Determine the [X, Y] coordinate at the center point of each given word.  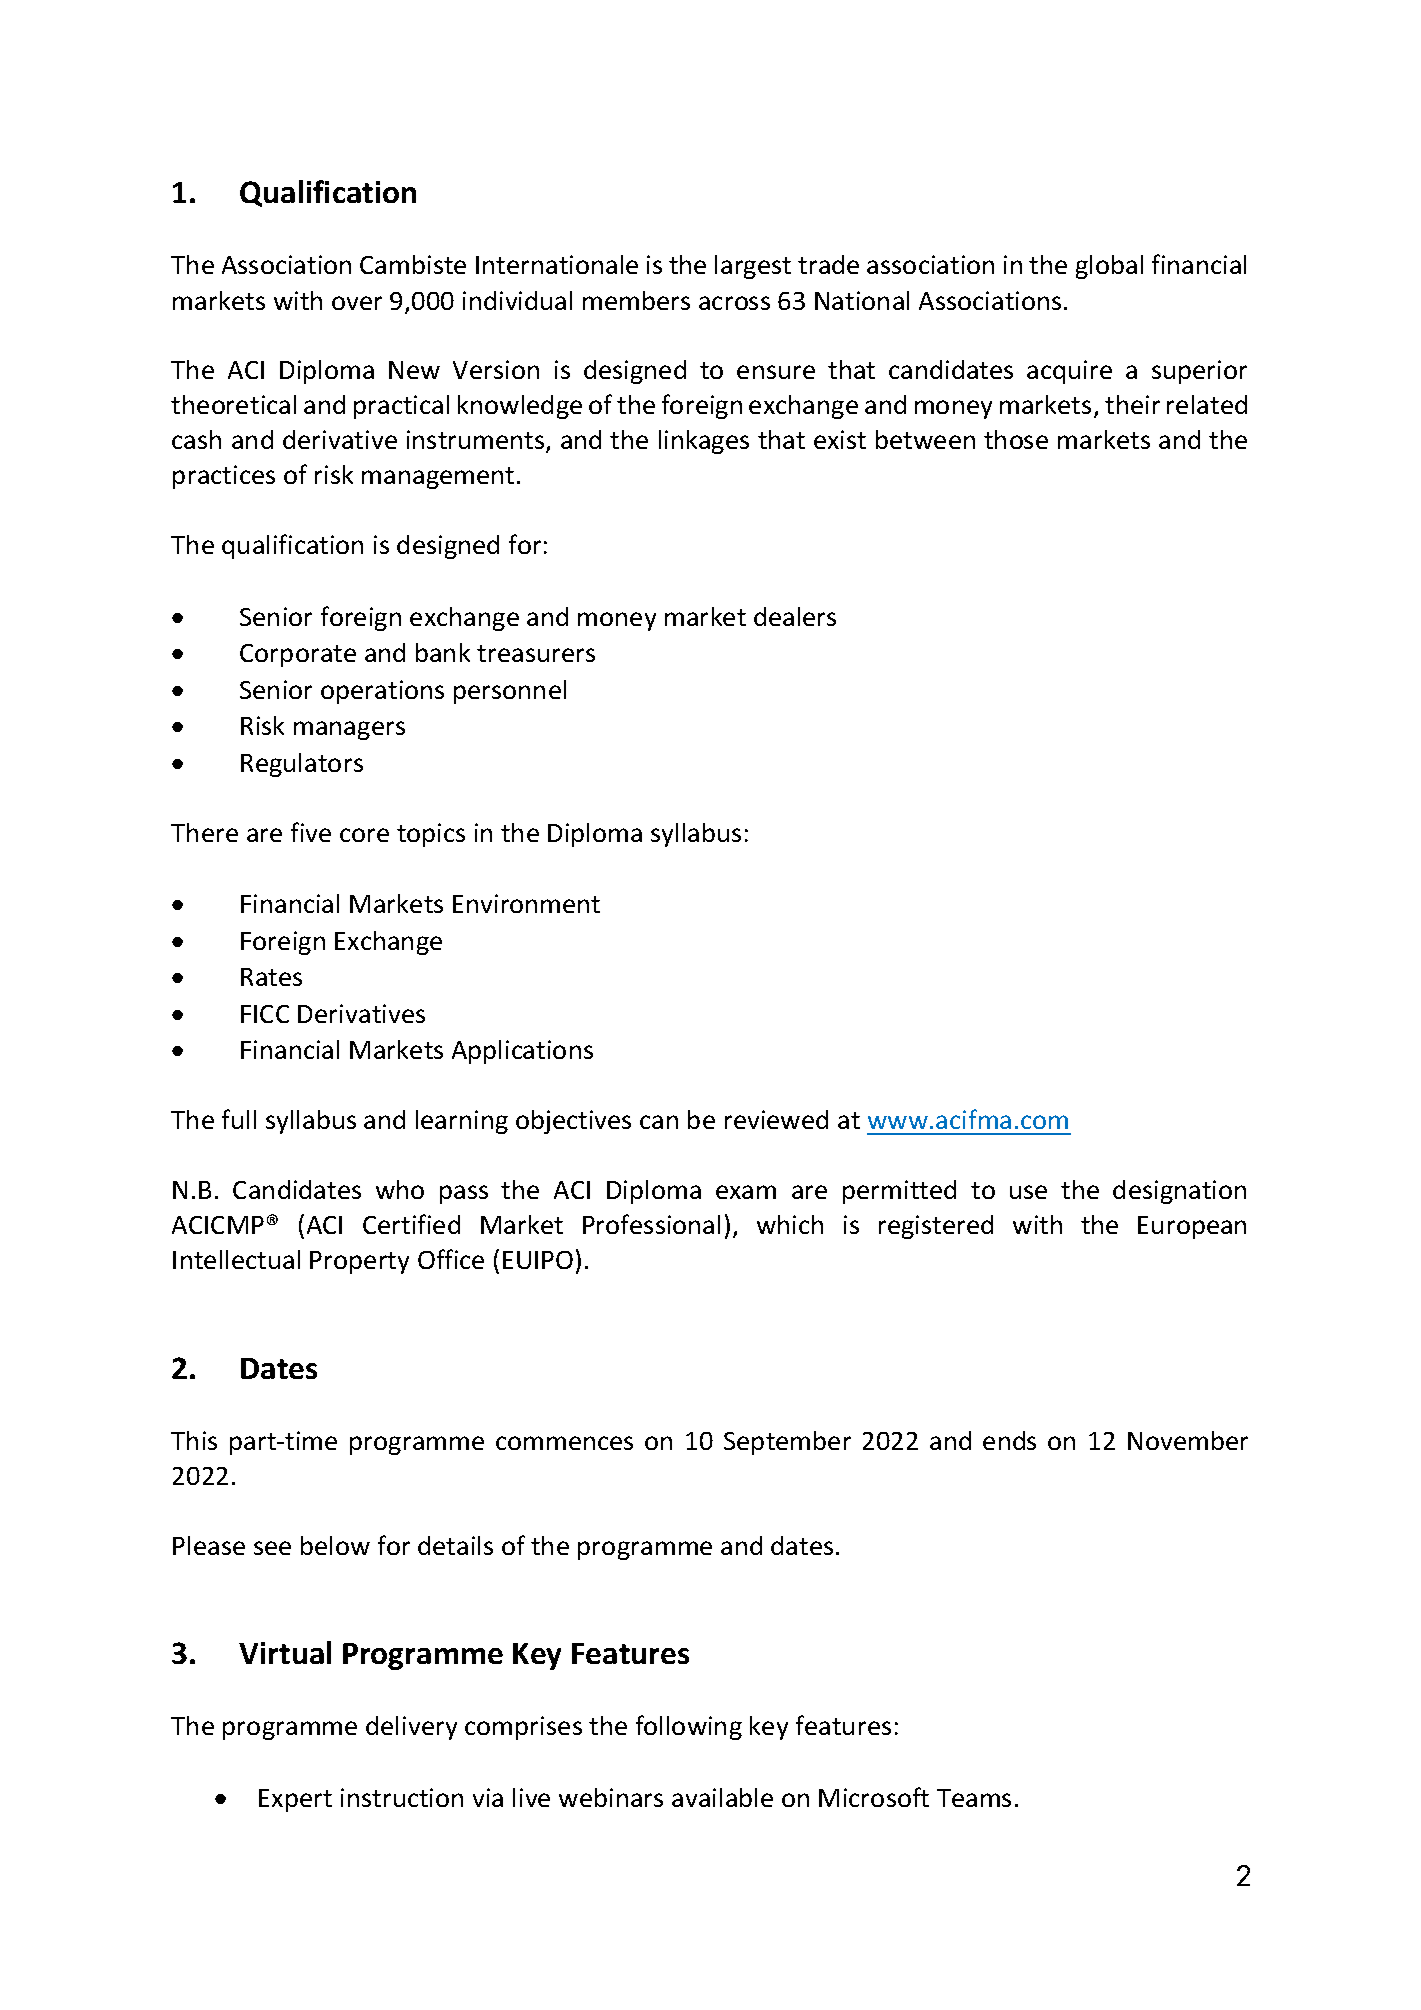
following [689, 1727]
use [1028, 1192]
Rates [271, 977]
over [357, 303]
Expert [295, 1800]
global [1109, 267]
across [734, 303]
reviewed [776, 1119]
